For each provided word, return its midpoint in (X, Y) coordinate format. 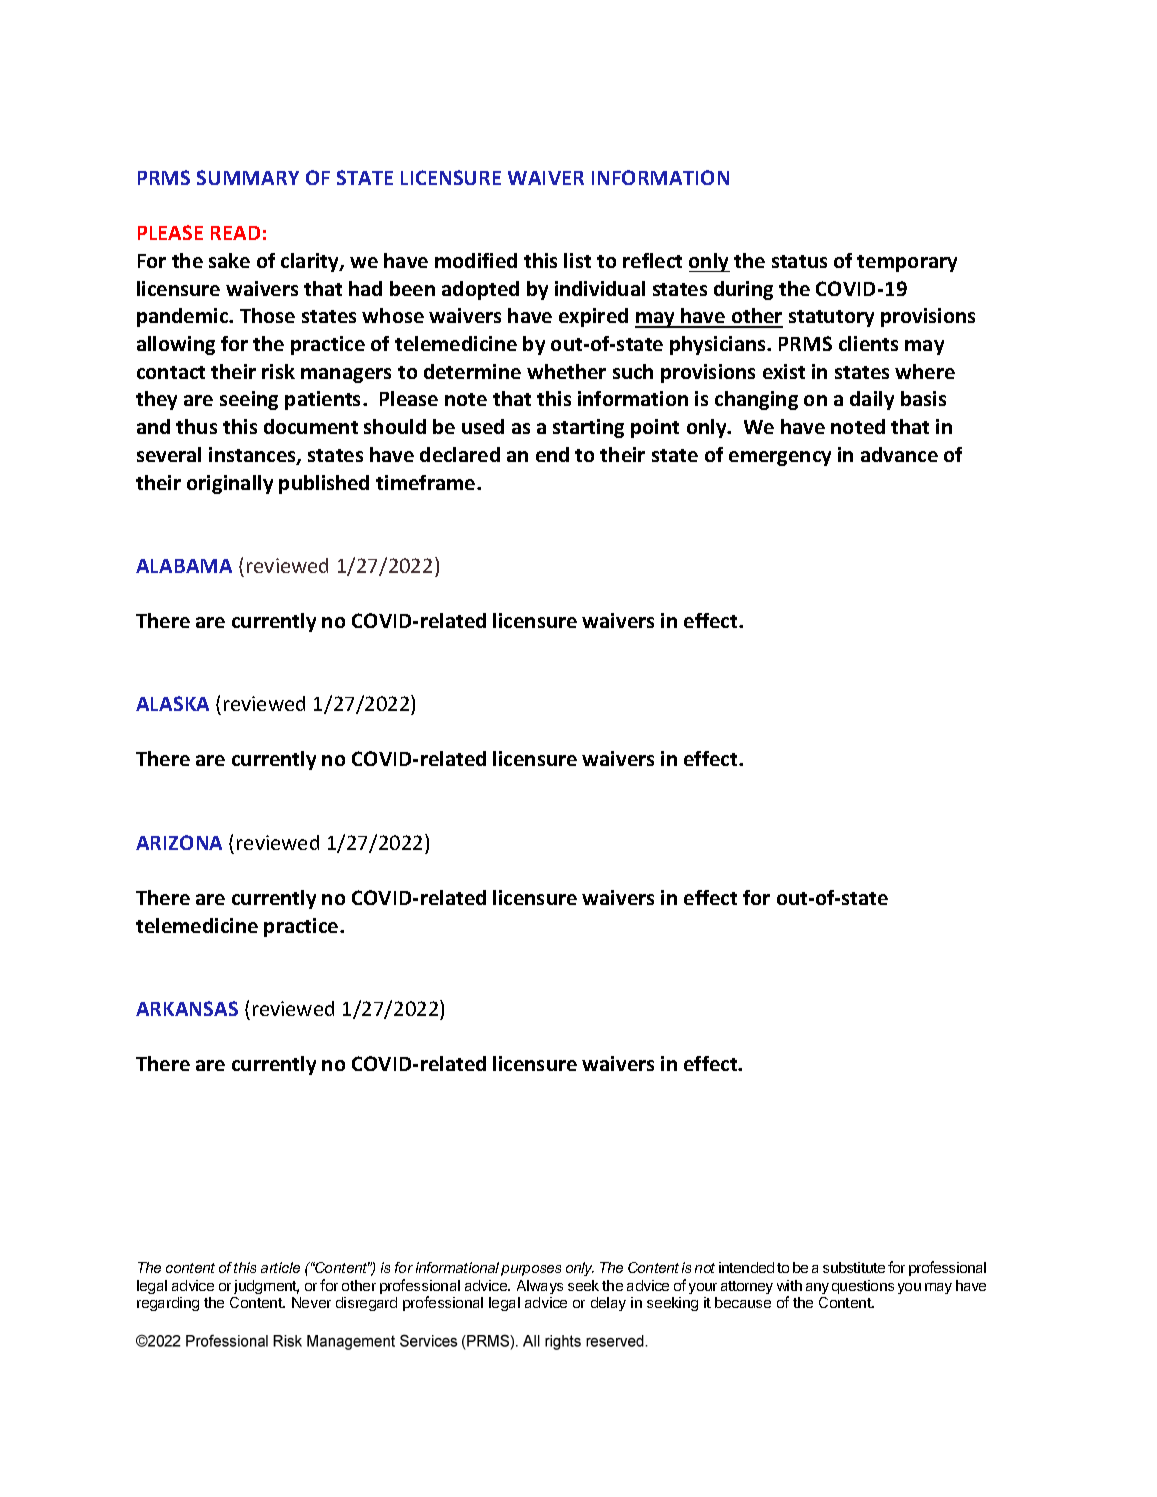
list (577, 260)
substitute (854, 1267)
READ (235, 233)
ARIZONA (179, 842)
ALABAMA (184, 566)
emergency (780, 458)
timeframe (427, 482)
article (280, 1267)
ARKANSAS (187, 1008)
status (799, 261)
